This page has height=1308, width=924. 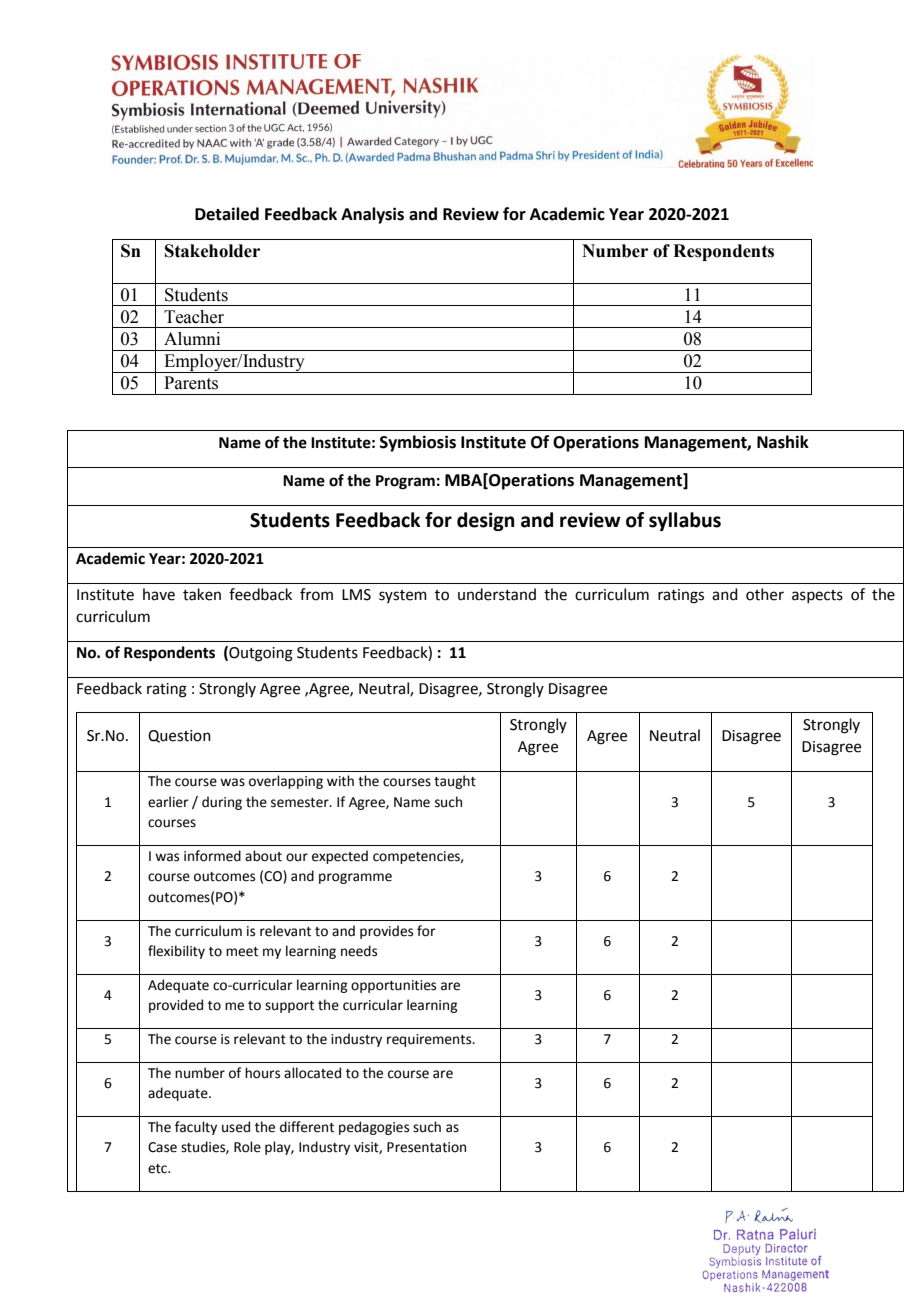 I want to click on design, so click(x=486, y=521).
